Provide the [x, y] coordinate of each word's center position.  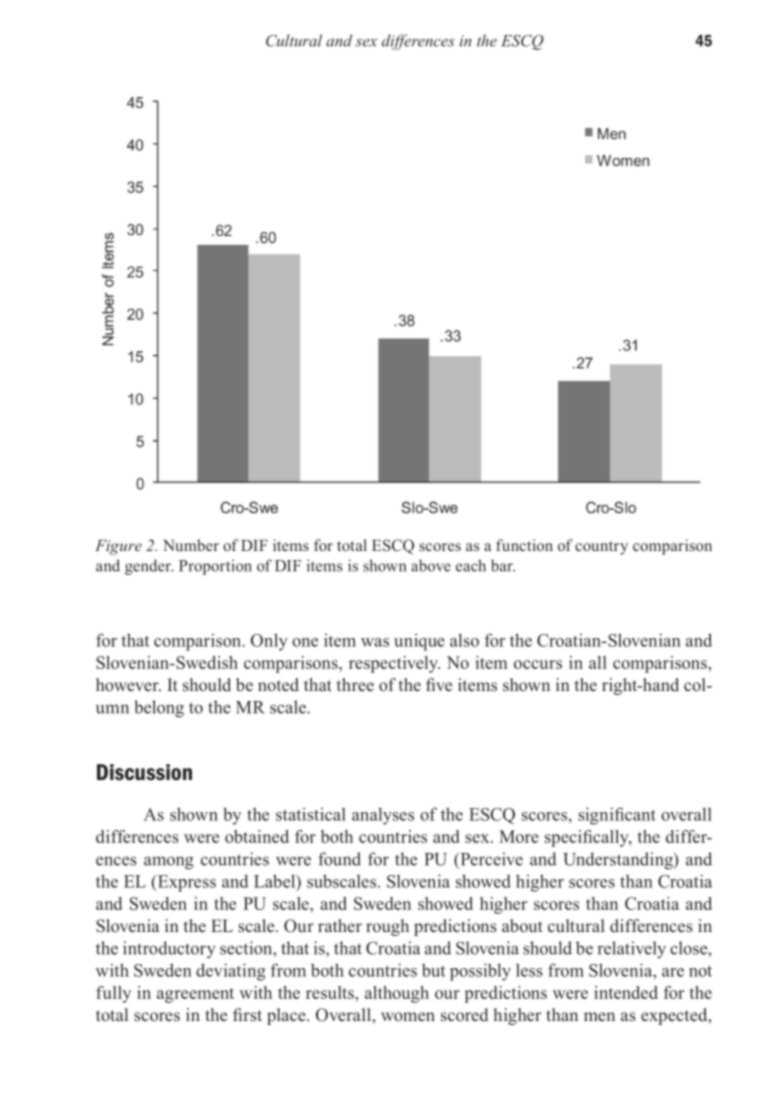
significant [617, 816]
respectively [394, 664]
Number [191, 545]
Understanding [619, 861]
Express [185, 883]
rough [387, 927]
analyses [383, 816]
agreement [195, 995]
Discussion [144, 772]
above [431, 565]
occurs [538, 664]
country [601, 548]
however [128, 684]
